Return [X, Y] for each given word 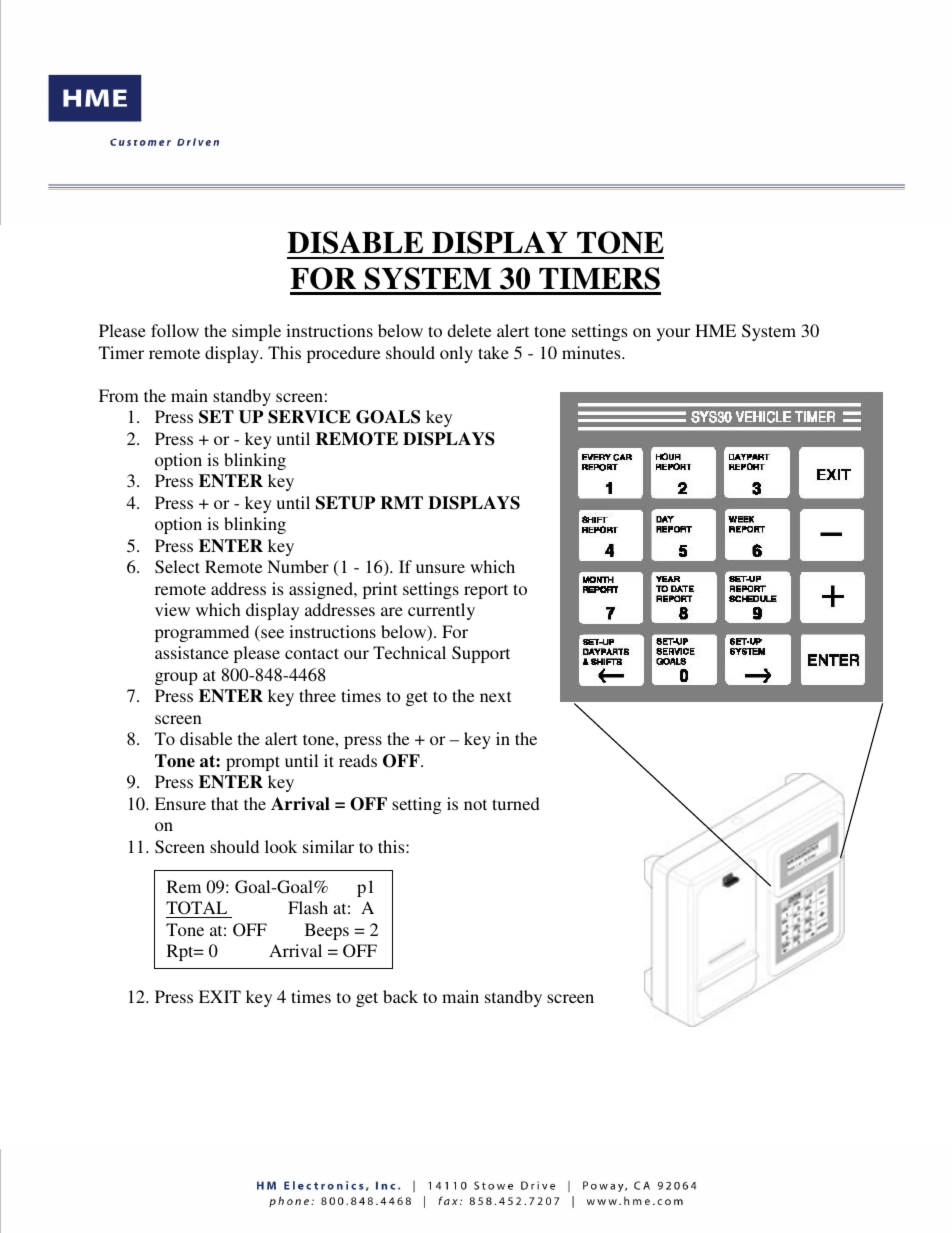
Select [177, 567]
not [475, 804]
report [486, 591]
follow [175, 330]
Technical [409, 652]
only [456, 354]
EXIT [220, 996]
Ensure [180, 803]
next [495, 696]
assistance [192, 652]
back [400, 996]
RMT [401, 502]
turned [516, 803]
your [673, 334]
